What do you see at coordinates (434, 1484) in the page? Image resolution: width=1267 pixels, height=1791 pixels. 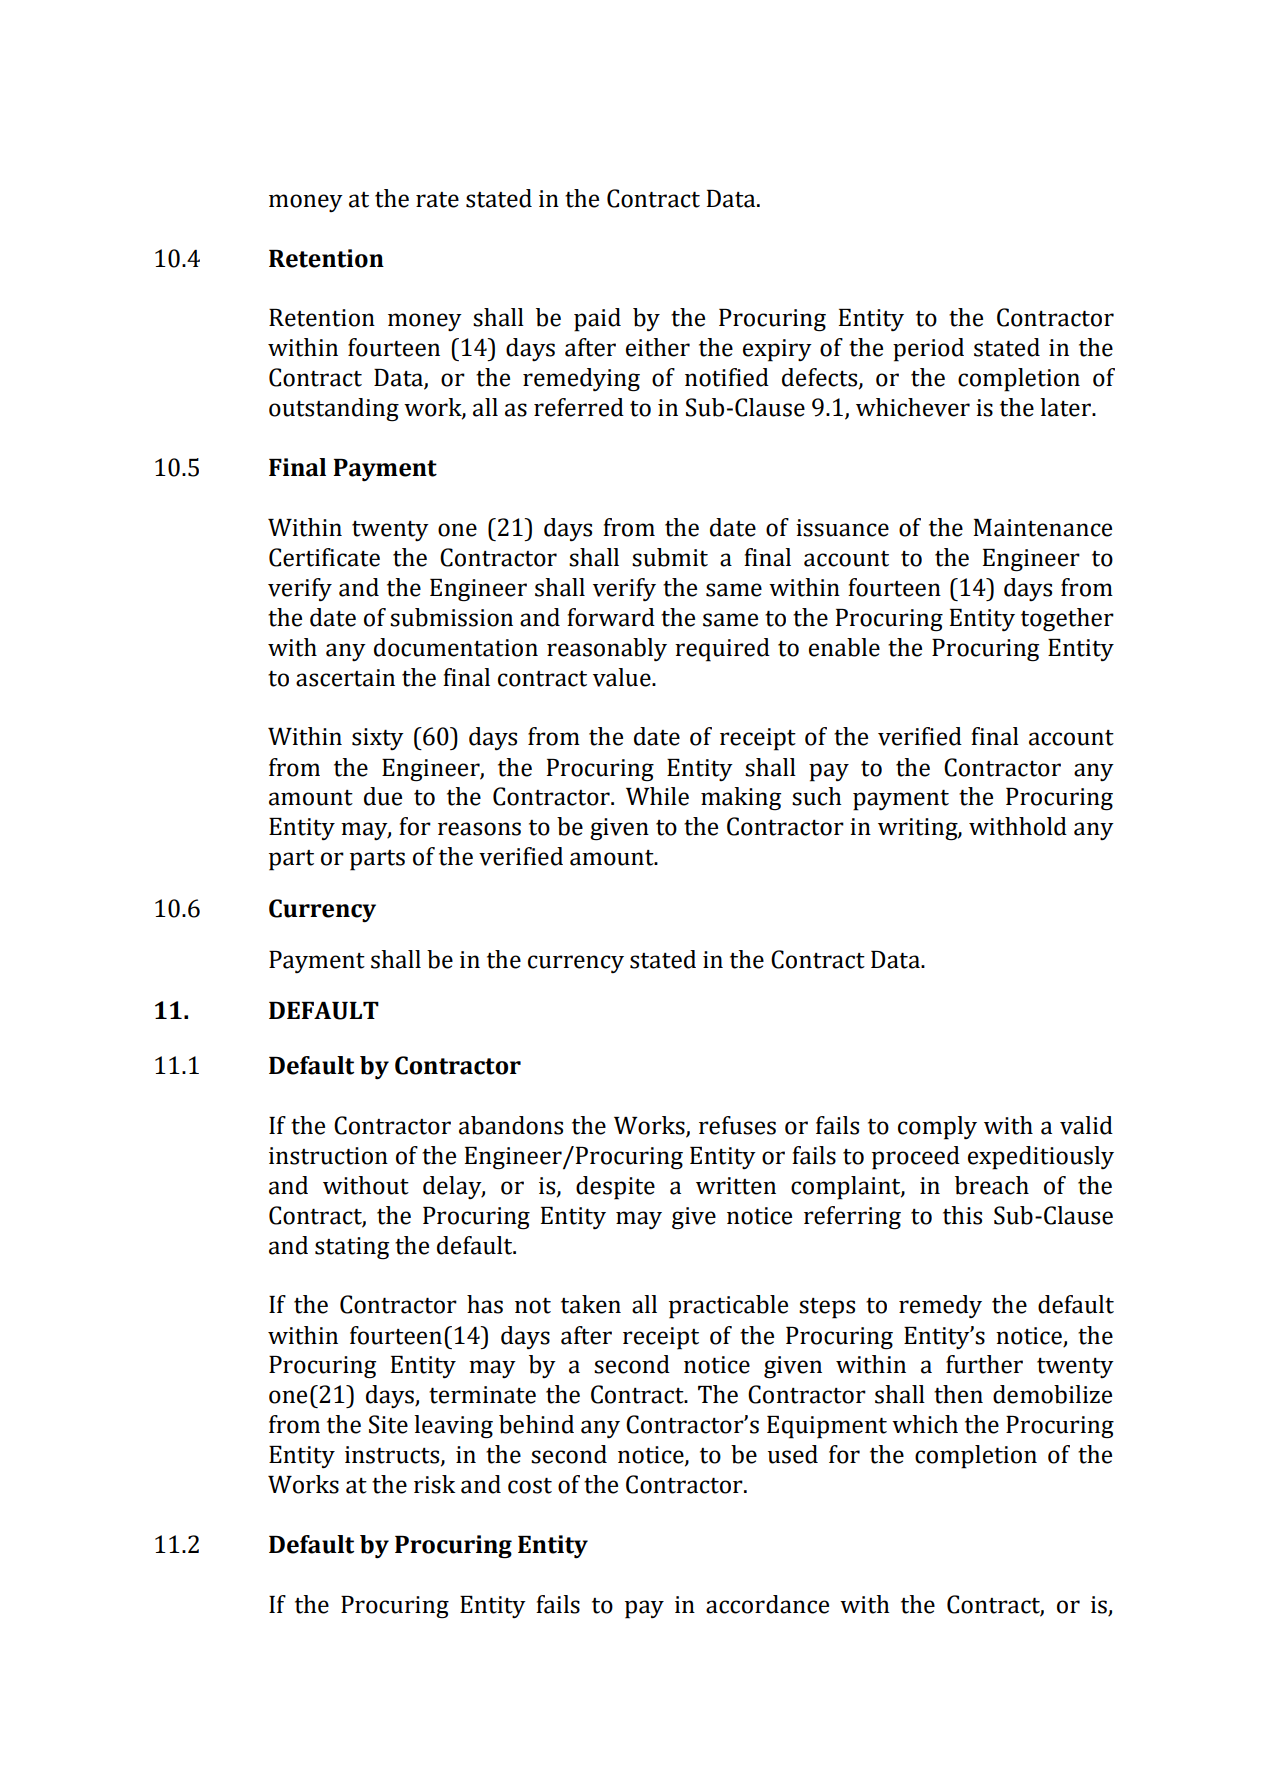 I see `risk` at bounding box center [434, 1484].
